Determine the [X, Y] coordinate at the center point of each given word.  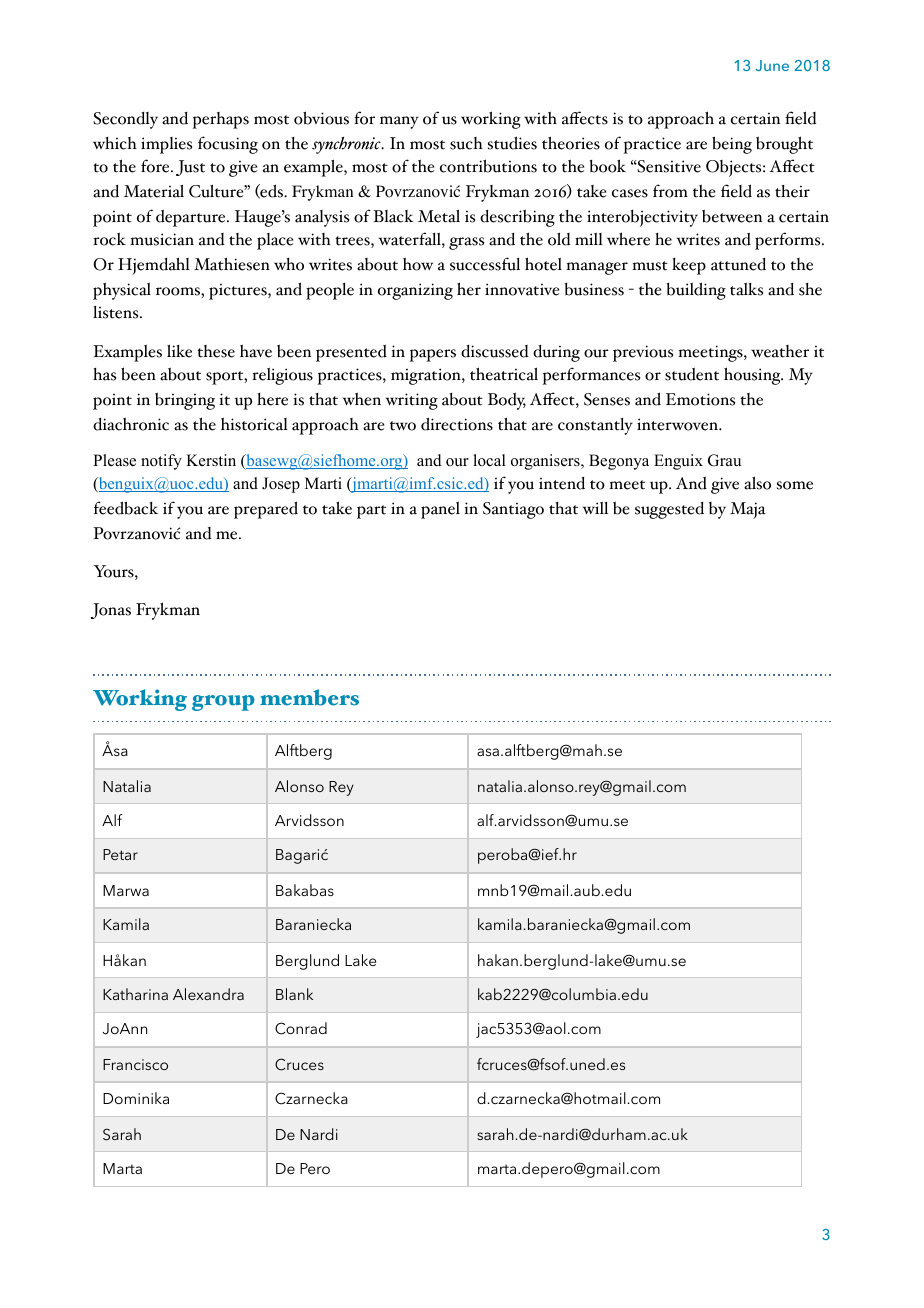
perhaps [221, 120]
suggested [669, 510]
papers [433, 355]
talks [746, 289]
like [179, 351]
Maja [748, 510]
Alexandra [208, 994]
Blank [294, 994]
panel [440, 510]
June [772, 65]
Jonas [111, 611]
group [223, 703]
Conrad [301, 1028]
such [466, 143]
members [309, 697]
